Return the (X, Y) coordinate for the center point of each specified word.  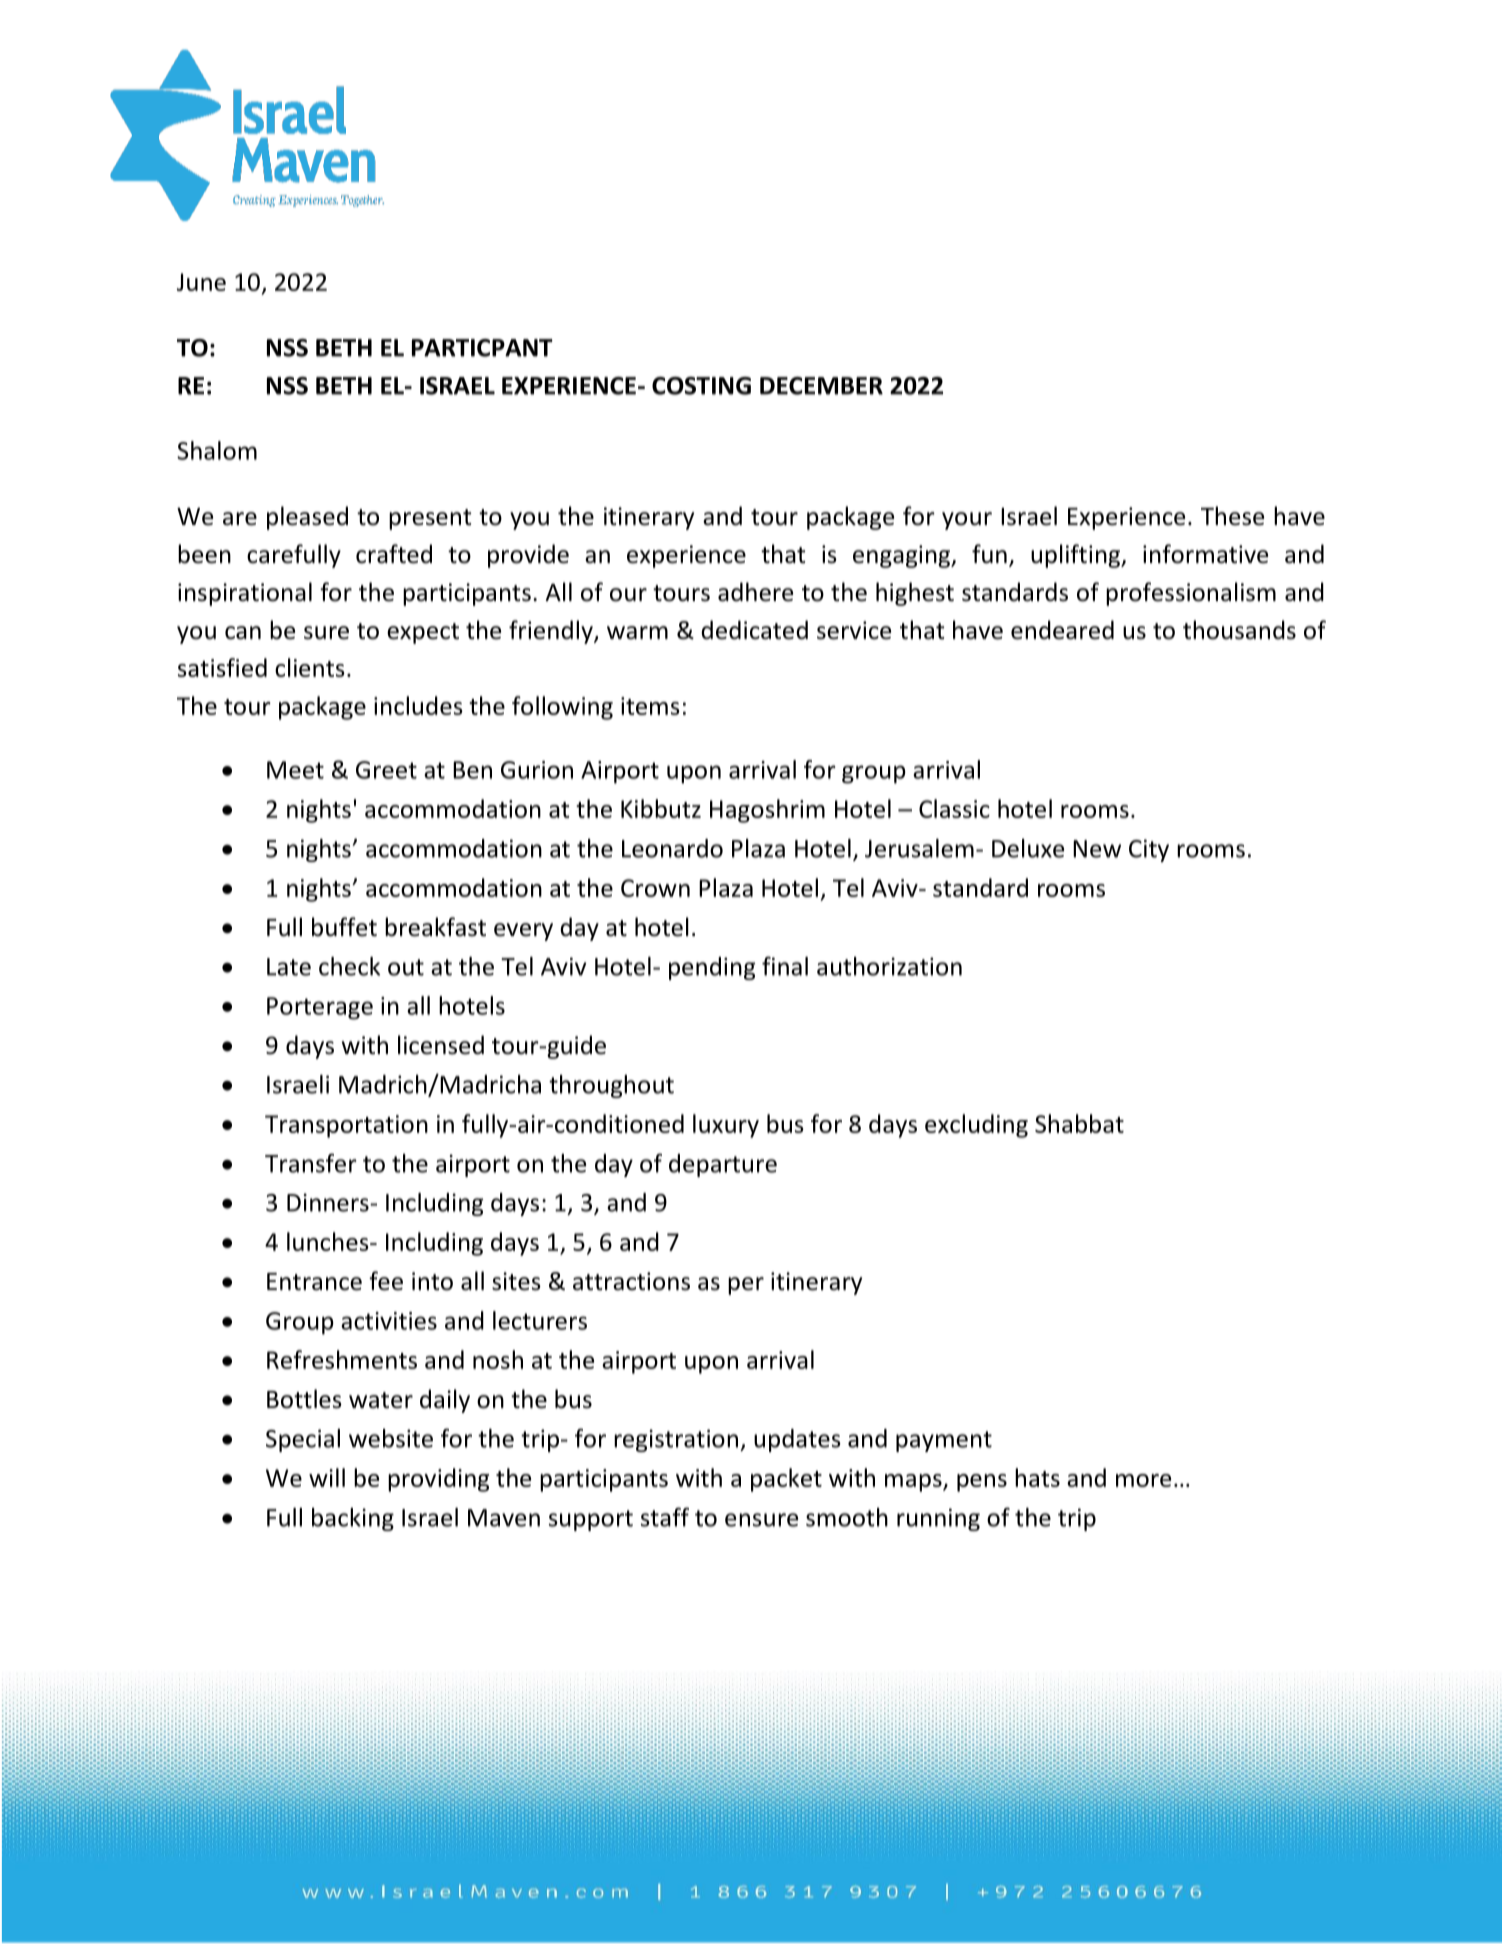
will (327, 1477)
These (1232, 516)
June (201, 282)
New (1097, 849)
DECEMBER (821, 386)
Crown (655, 888)
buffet (344, 927)
